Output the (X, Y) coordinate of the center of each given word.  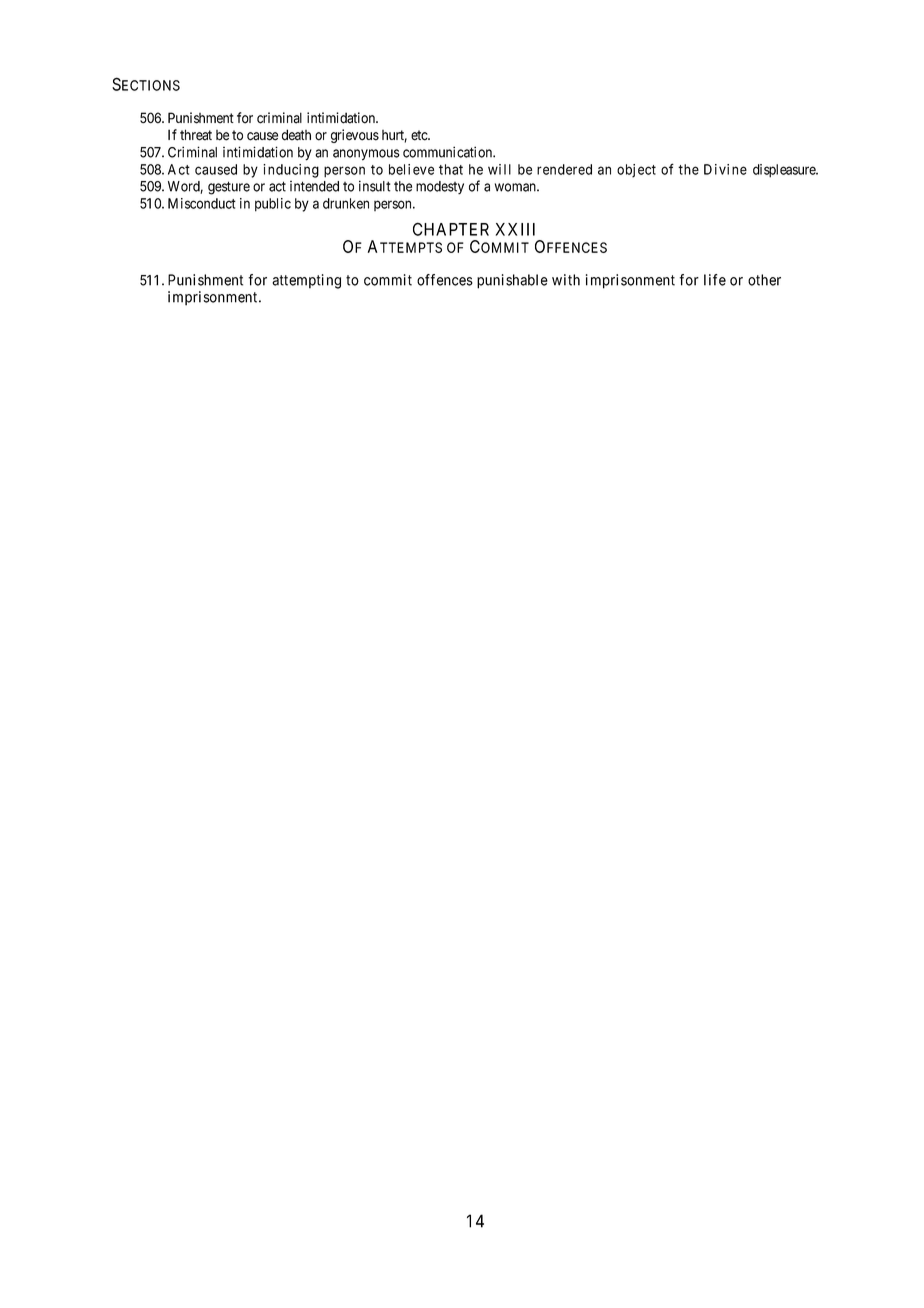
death (296, 135)
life (715, 280)
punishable (512, 281)
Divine (725, 169)
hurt (394, 136)
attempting (306, 281)
